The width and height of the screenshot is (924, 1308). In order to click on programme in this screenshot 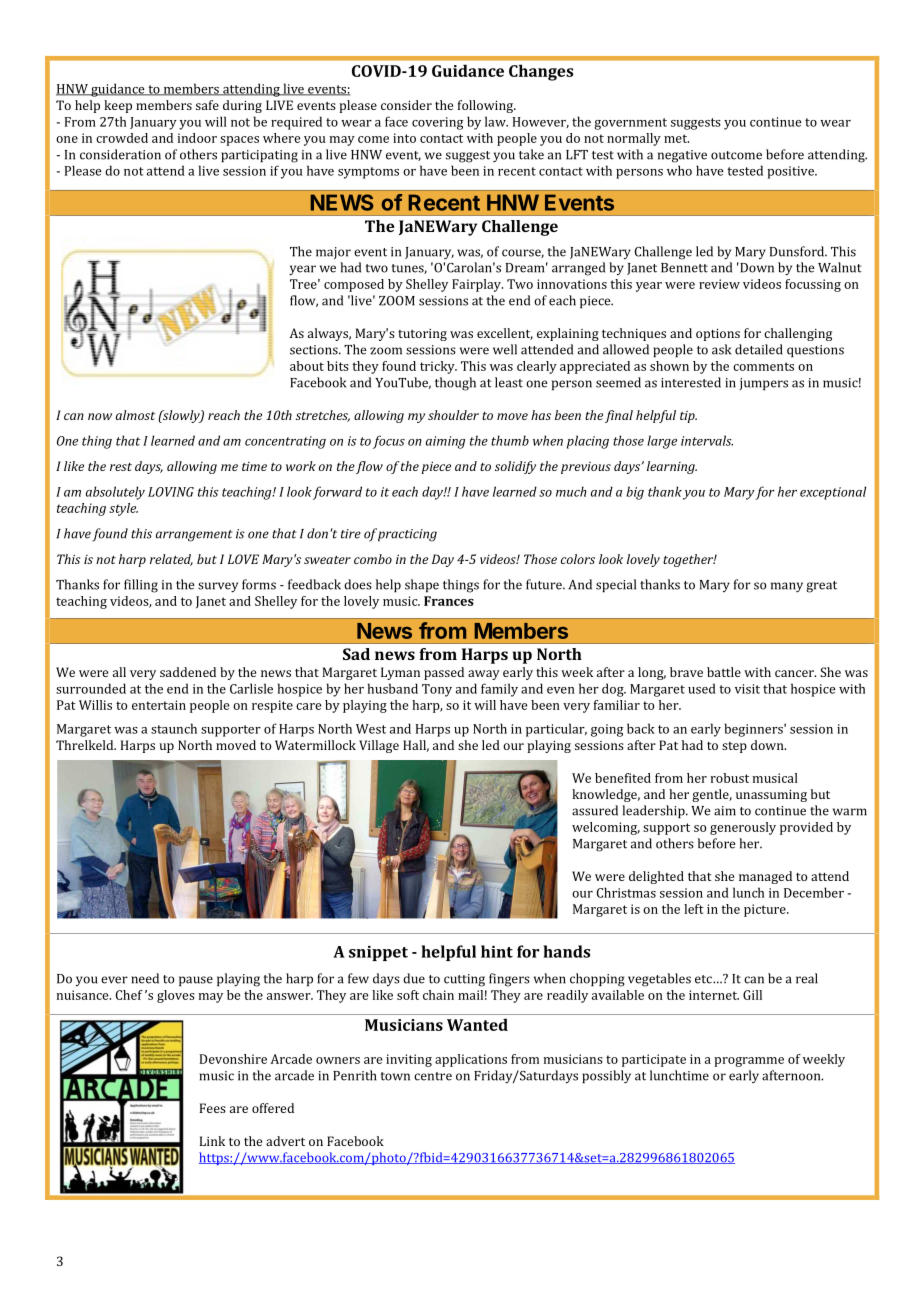, I will do `click(749, 1062)`.
